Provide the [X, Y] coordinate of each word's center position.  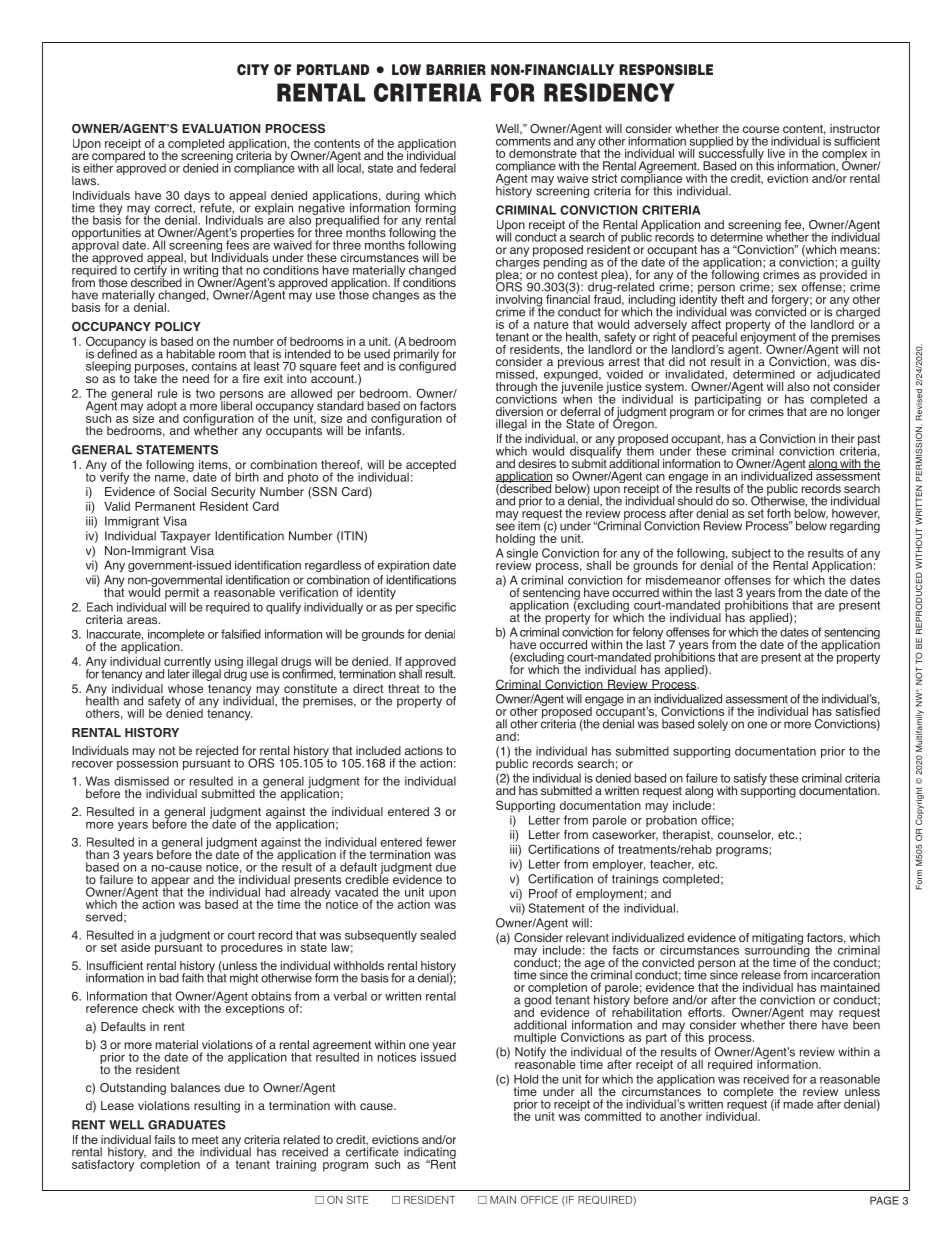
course [761, 129]
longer [863, 413]
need [196, 378]
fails [164, 1139]
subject [751, 555]
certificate [372, 1151]
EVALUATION [221, 128]
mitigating [777, 940]
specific [436, 608]
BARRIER [456, 69]
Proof [543, 893]
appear [171, 883]
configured [427, 366]
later [179, 674]
